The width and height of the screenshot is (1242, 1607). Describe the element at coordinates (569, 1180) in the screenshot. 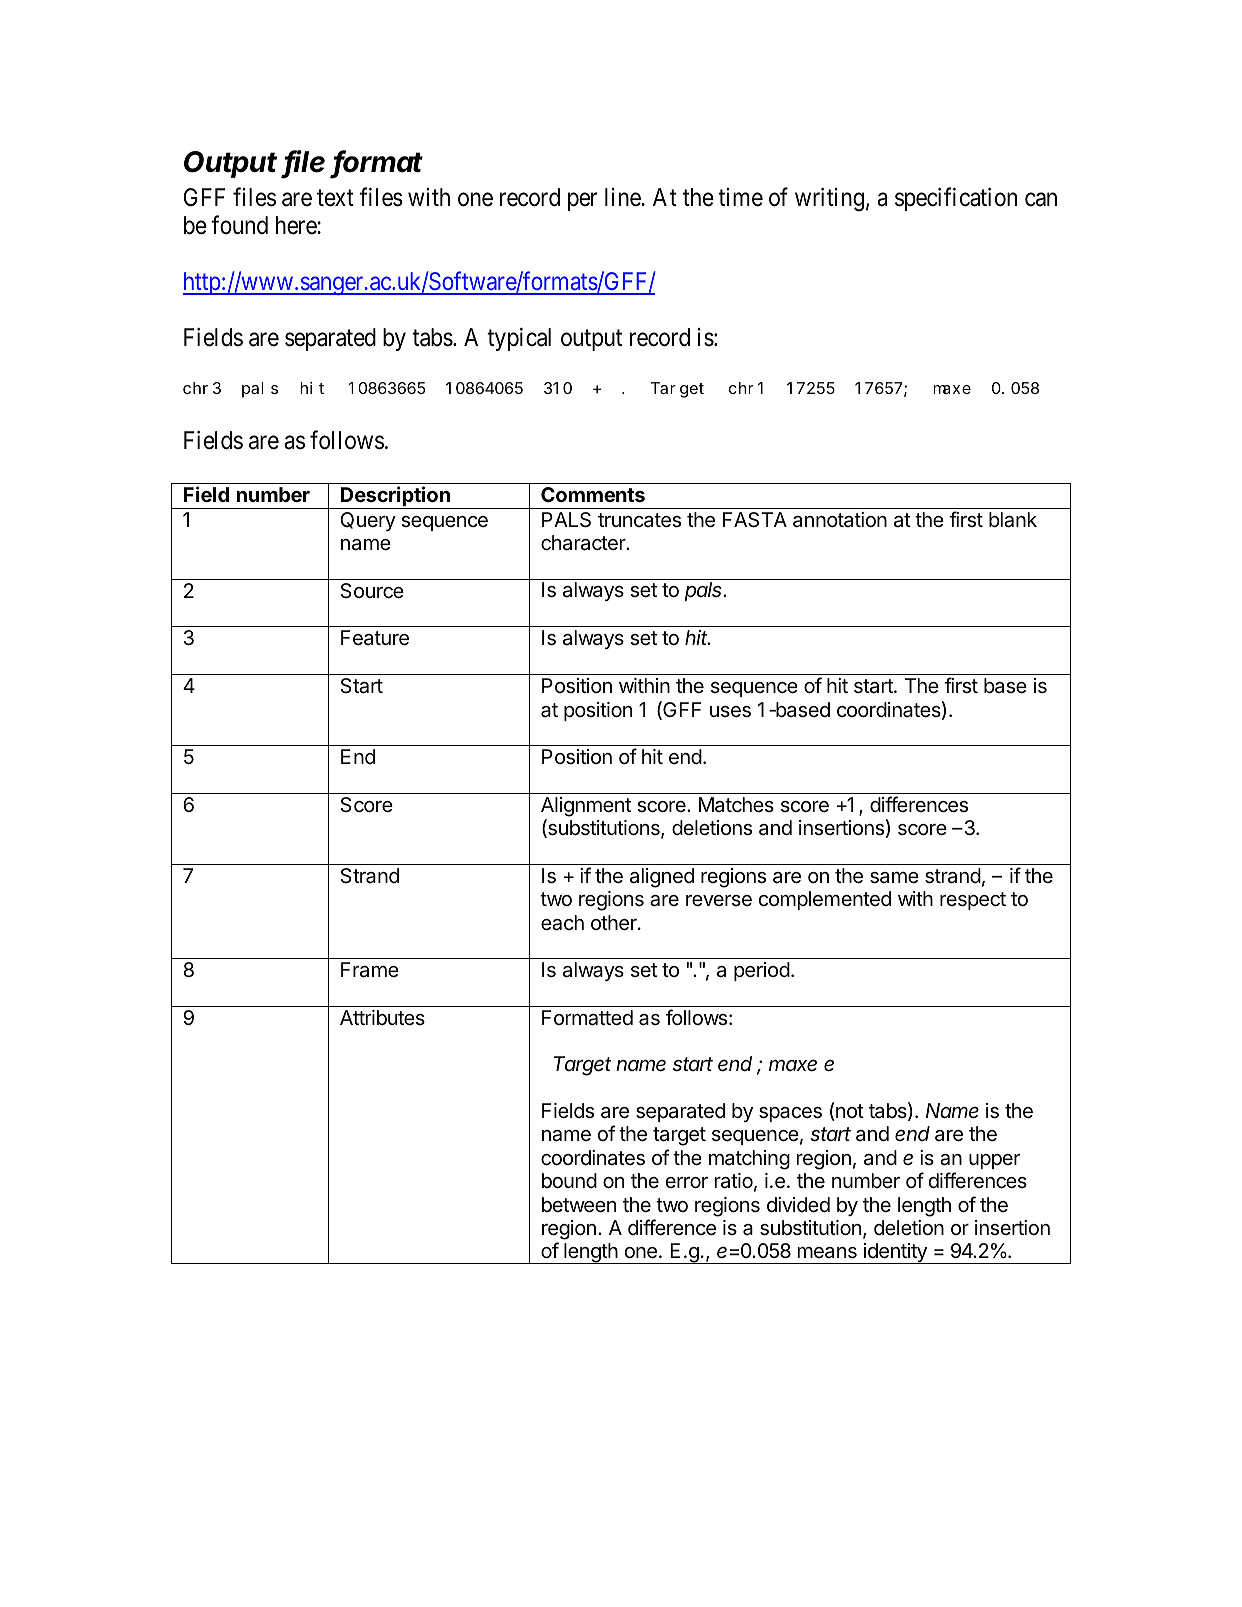

I see `bound` at that location.
